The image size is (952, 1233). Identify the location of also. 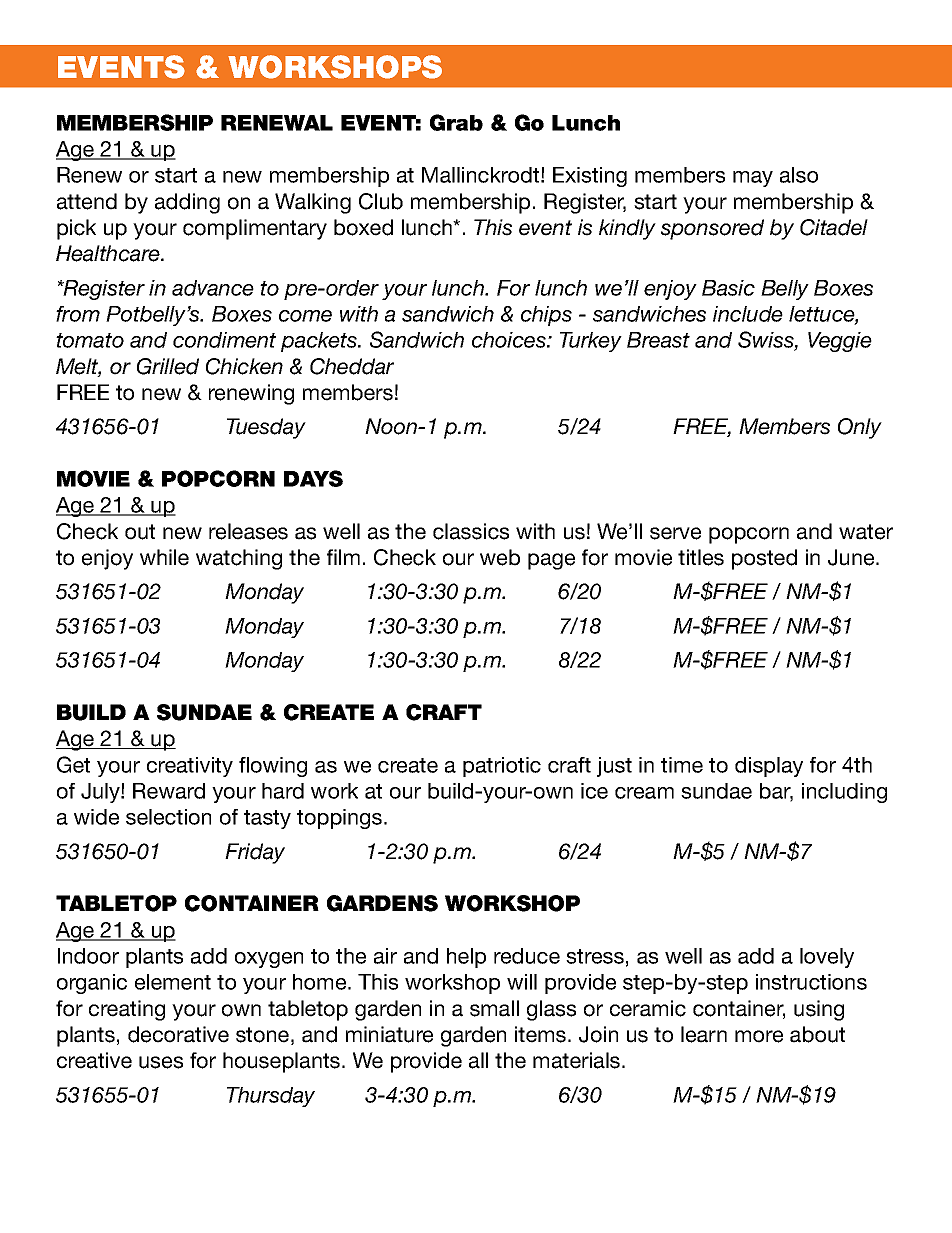
(799, 175).
